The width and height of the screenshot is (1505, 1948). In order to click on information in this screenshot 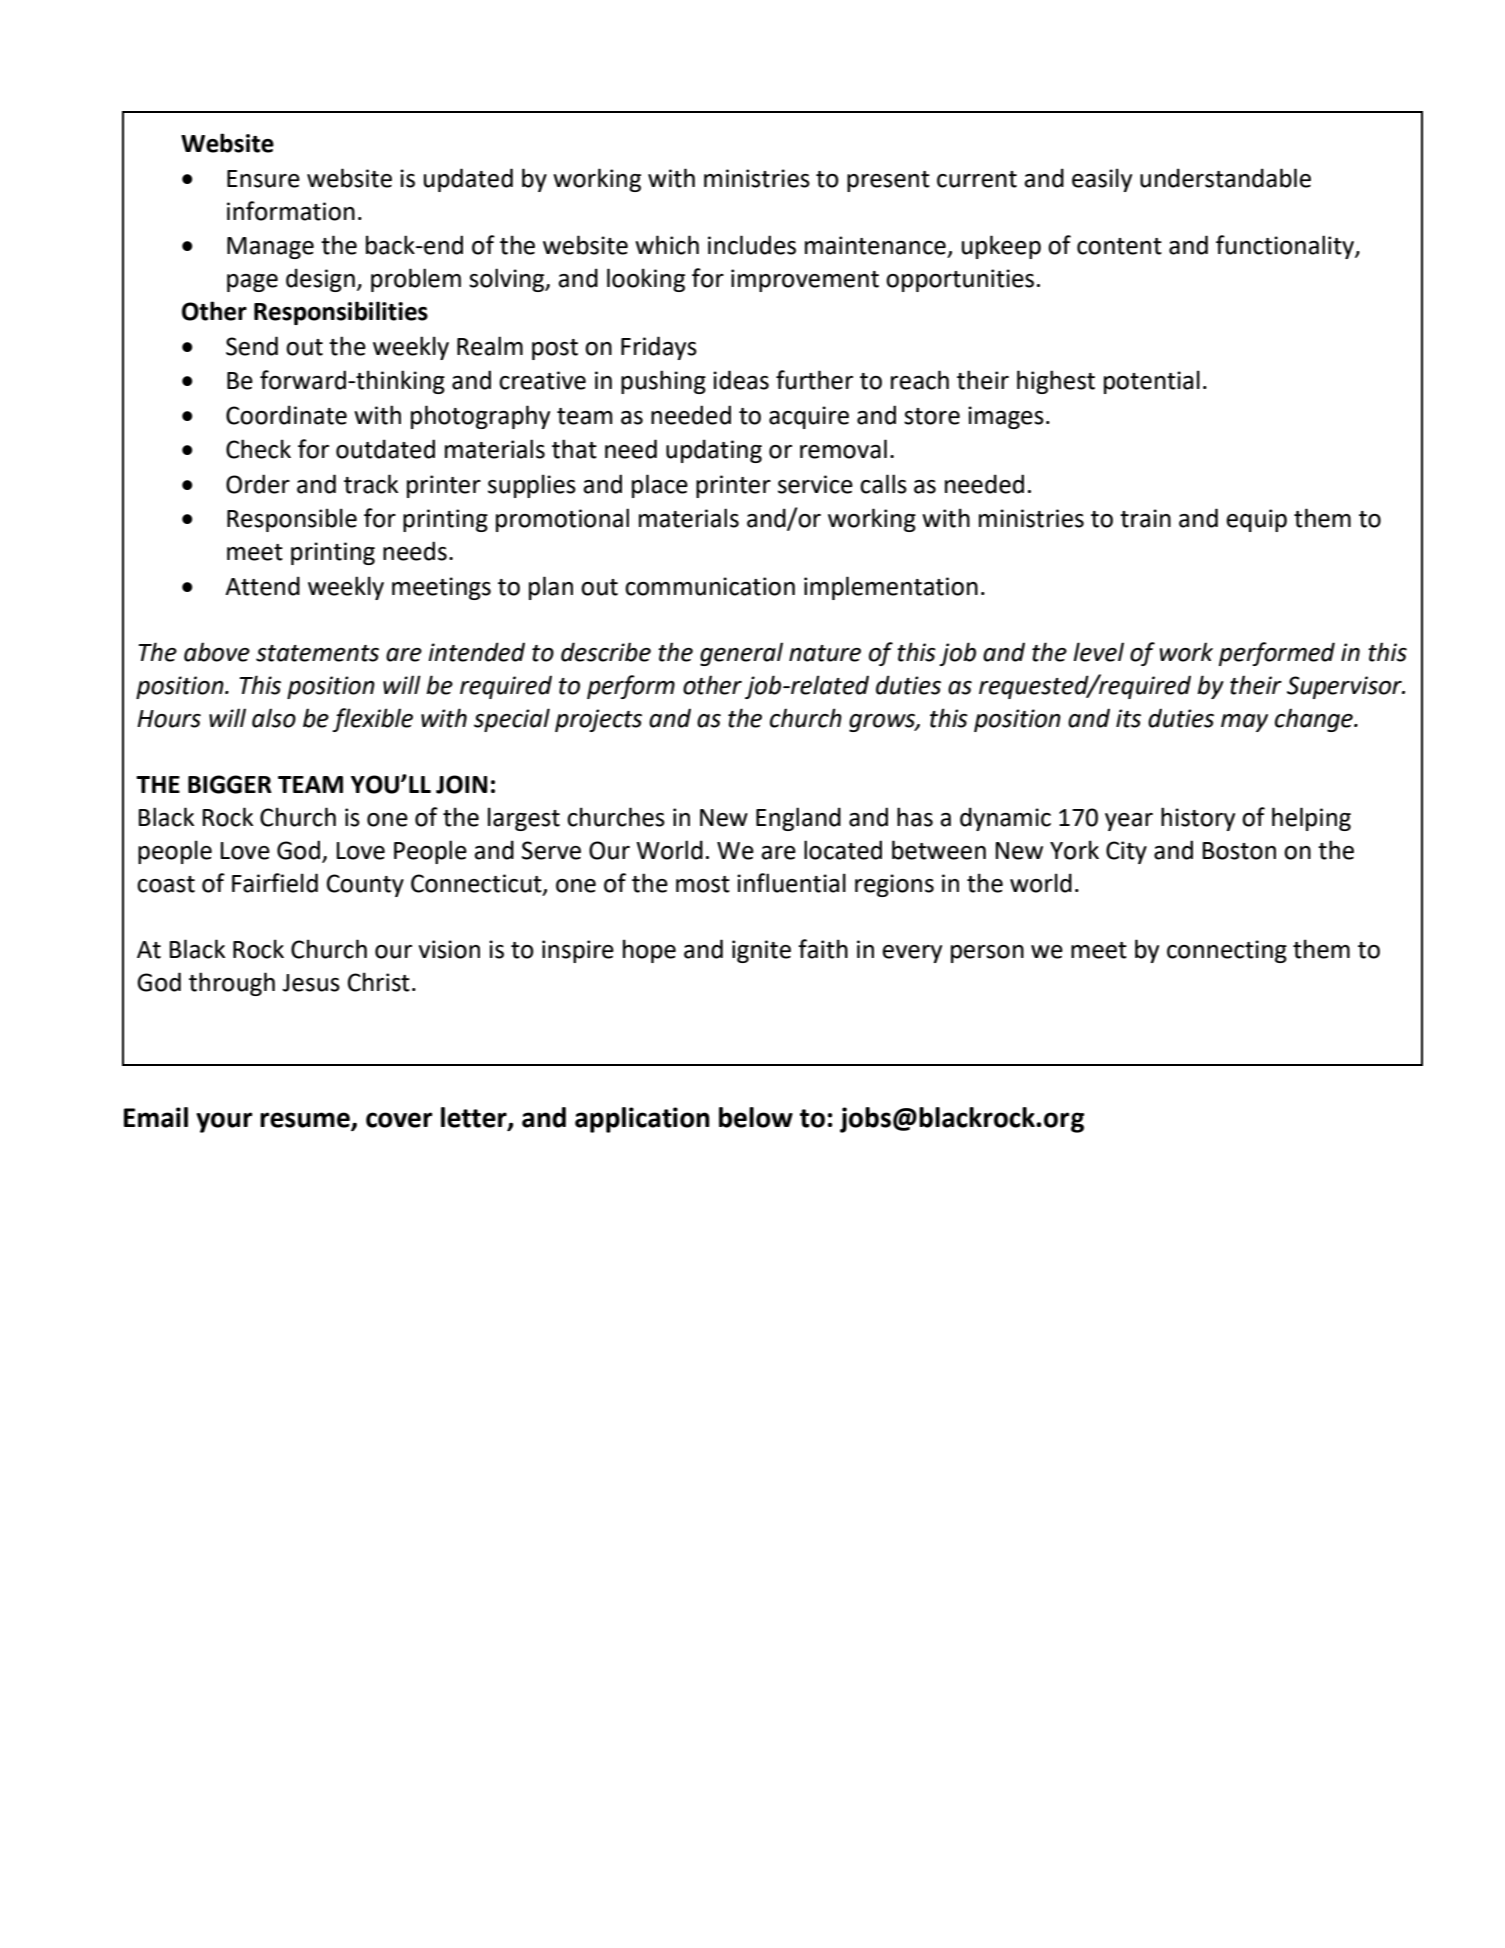, I will do `click(291, 211)`.
